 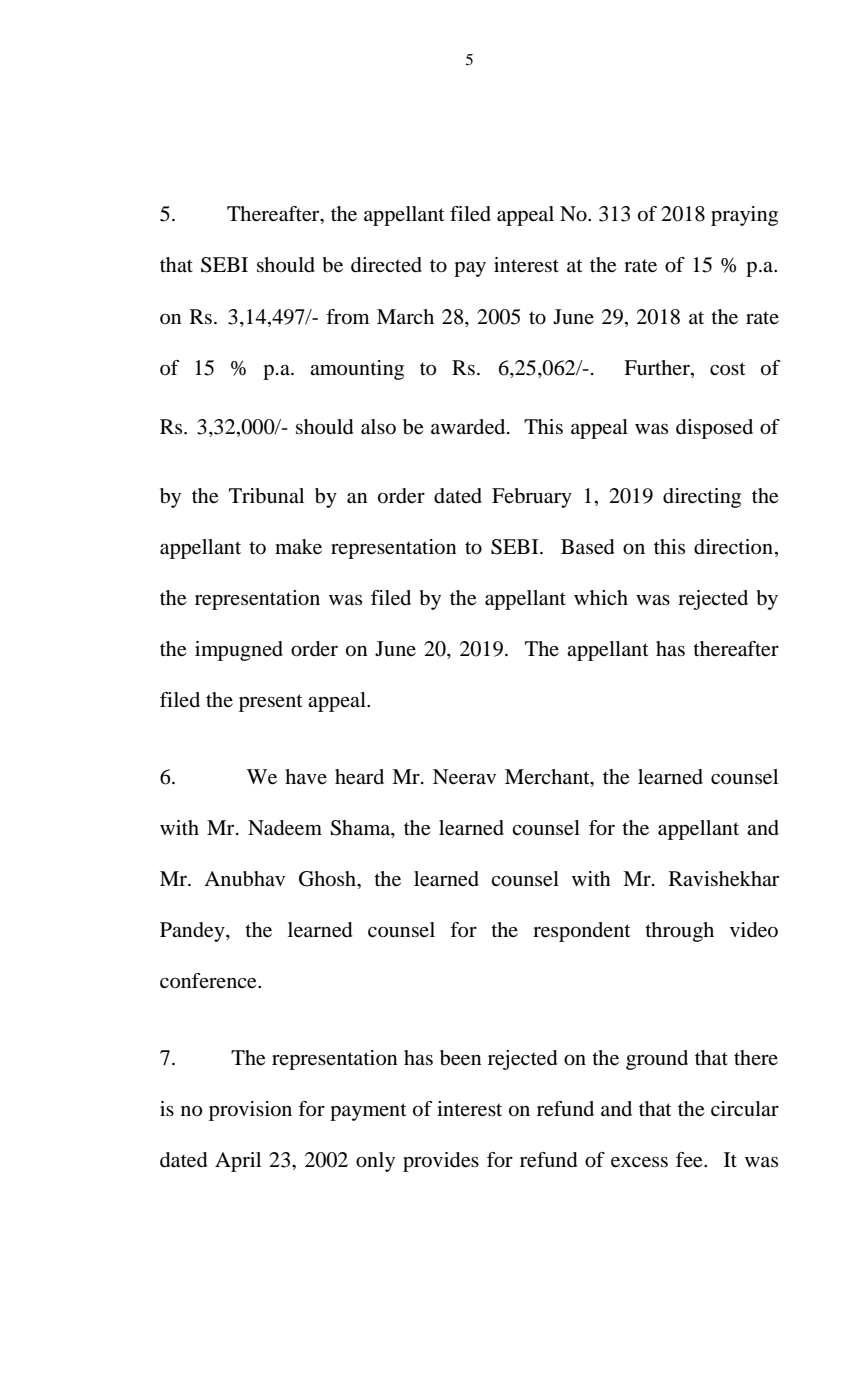 What do you see at coordinates (441, 1162) in the document?
I see `provides` at bounding box center [441, 1162].
